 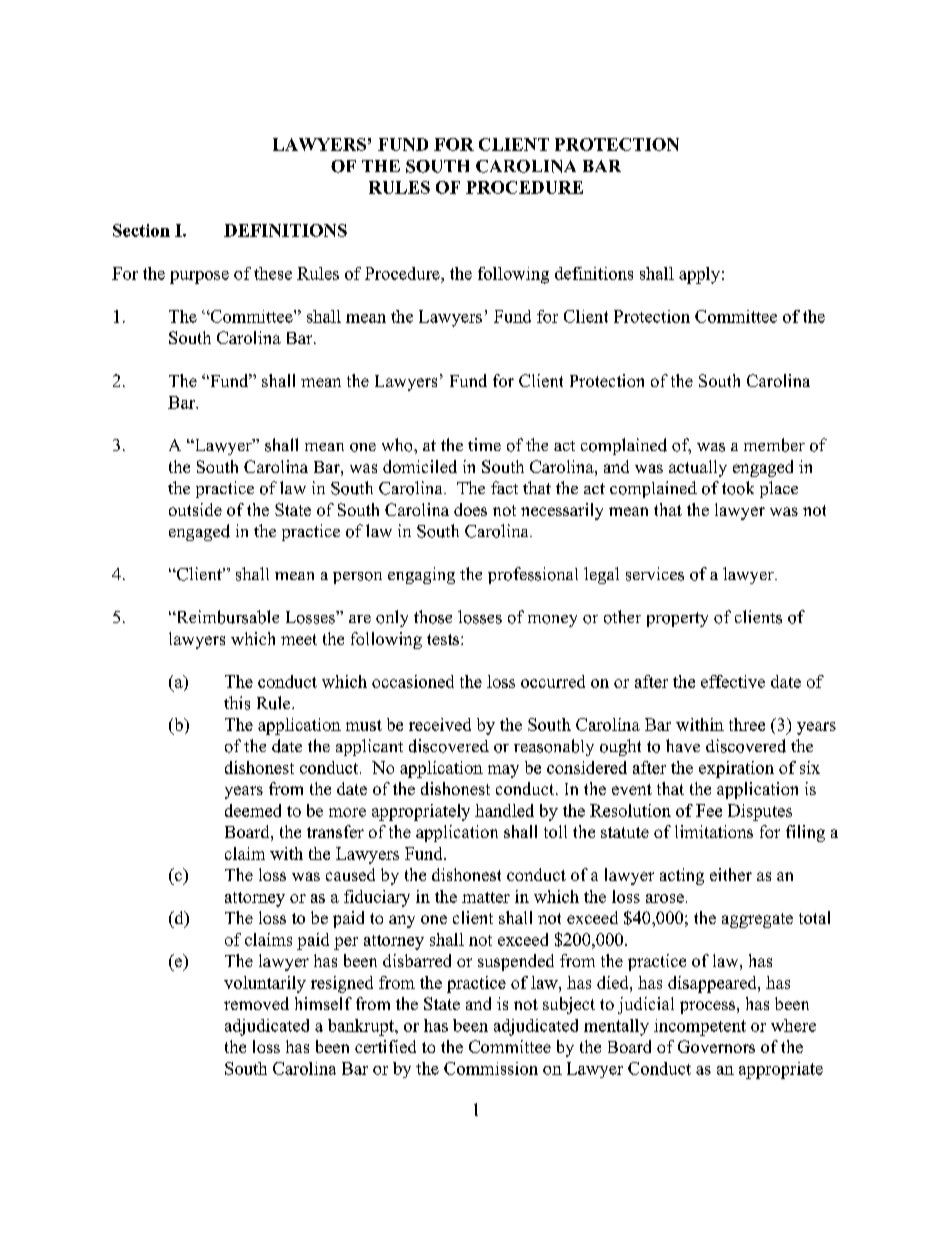 I want to click on these, so click(x=273, y=273).
